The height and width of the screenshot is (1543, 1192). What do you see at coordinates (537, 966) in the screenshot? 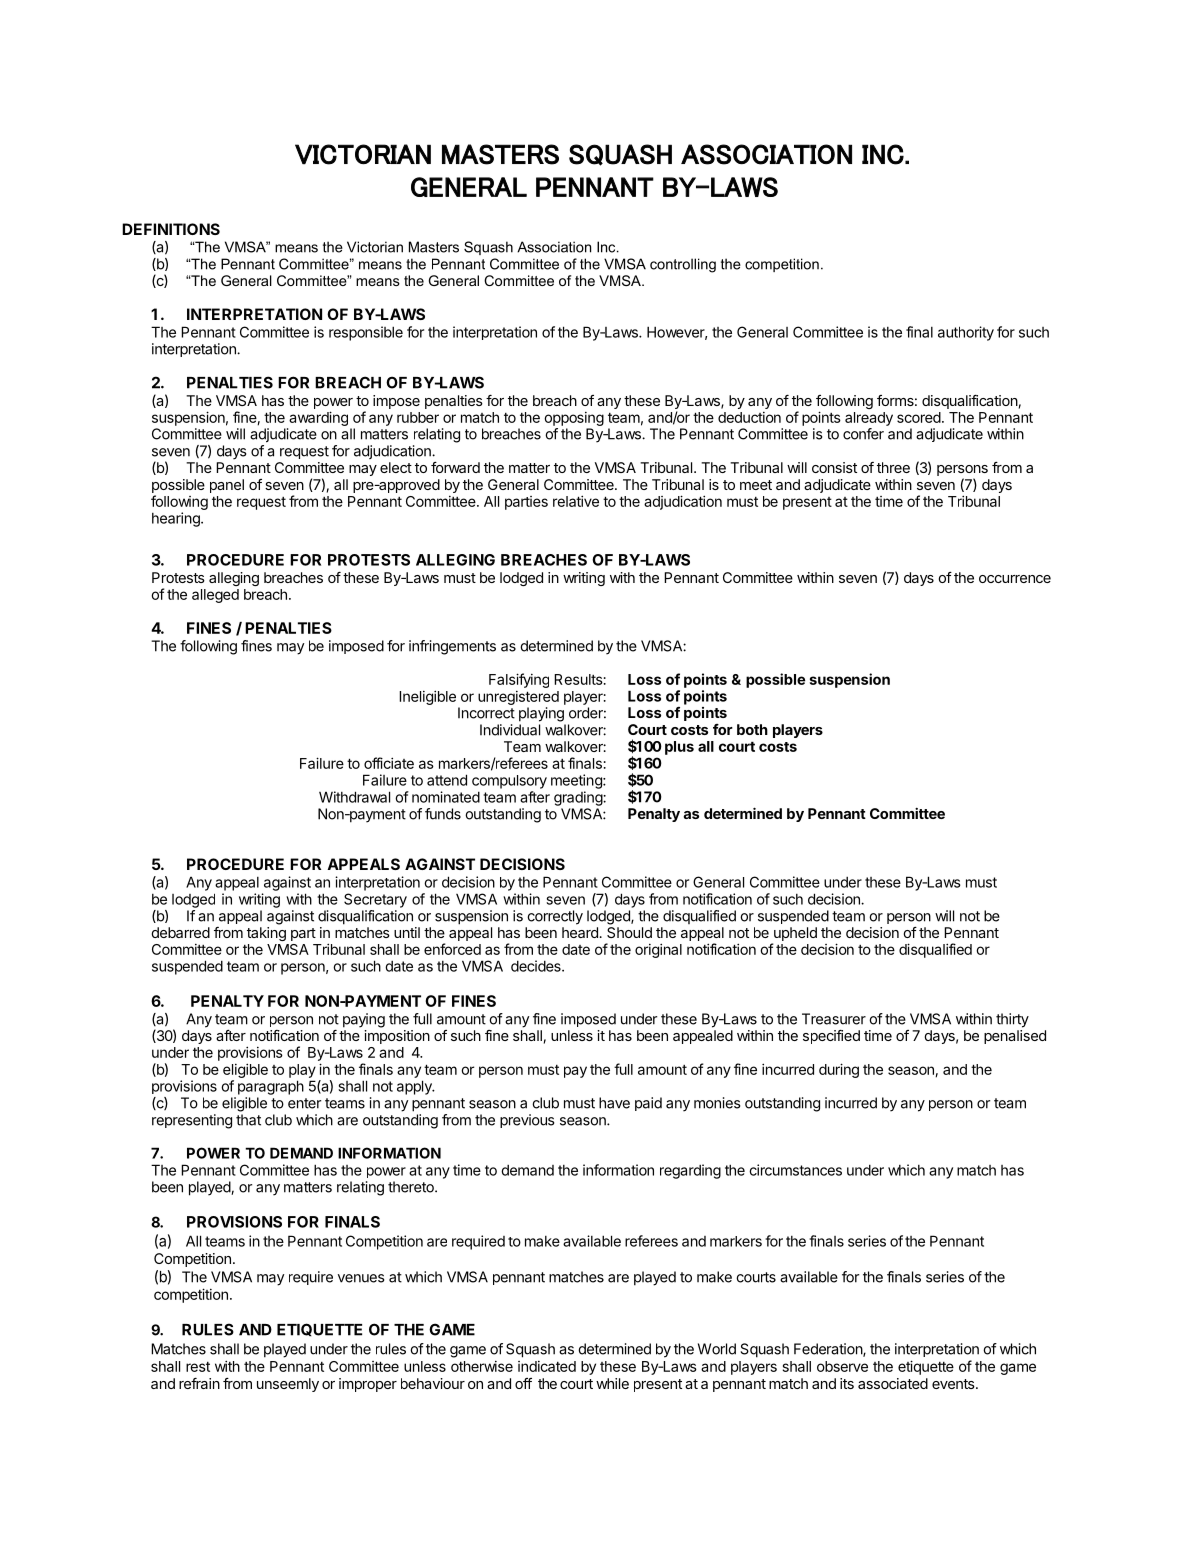
I see `decides` at bounding box center [537, 966].
